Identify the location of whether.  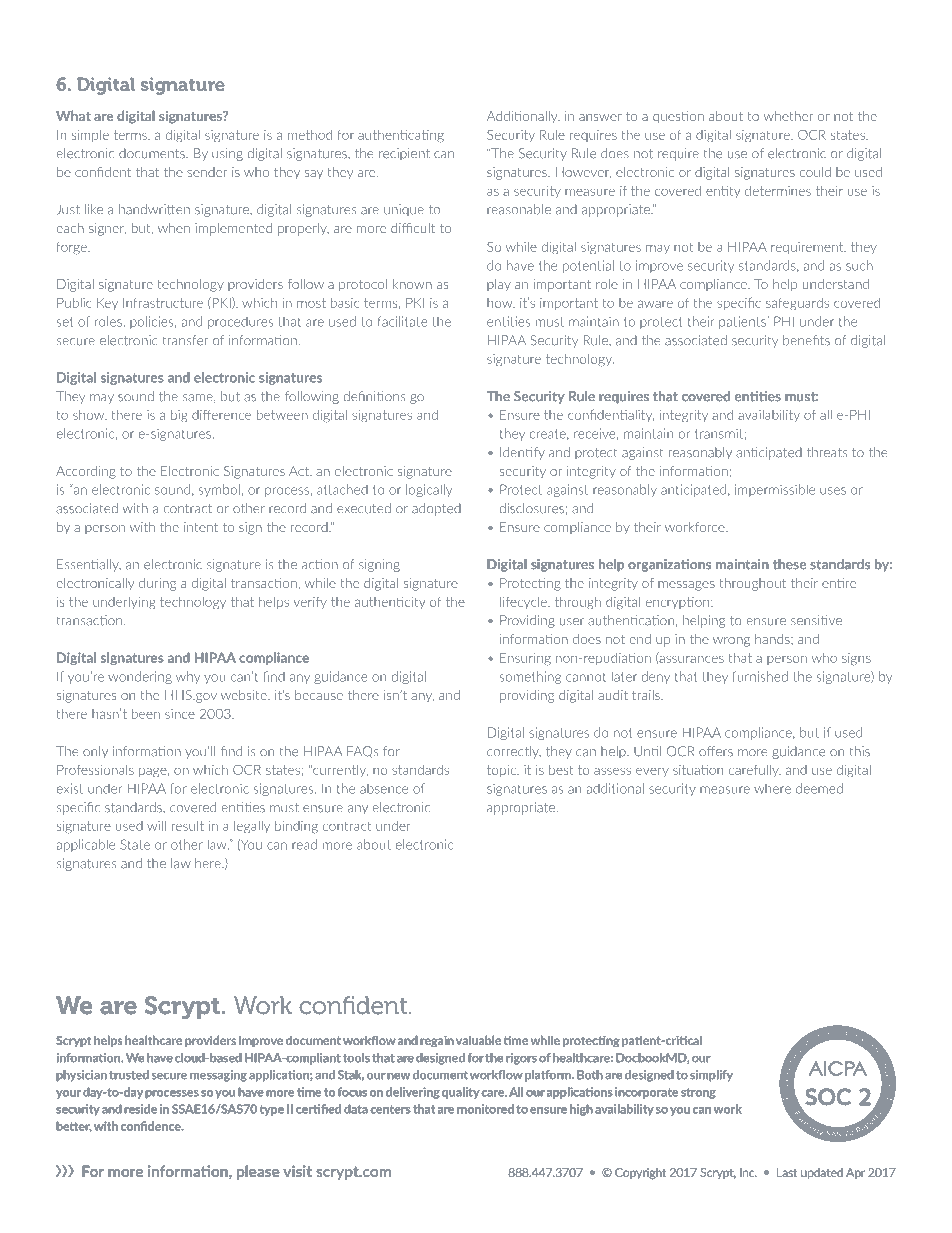
(789, 116).
